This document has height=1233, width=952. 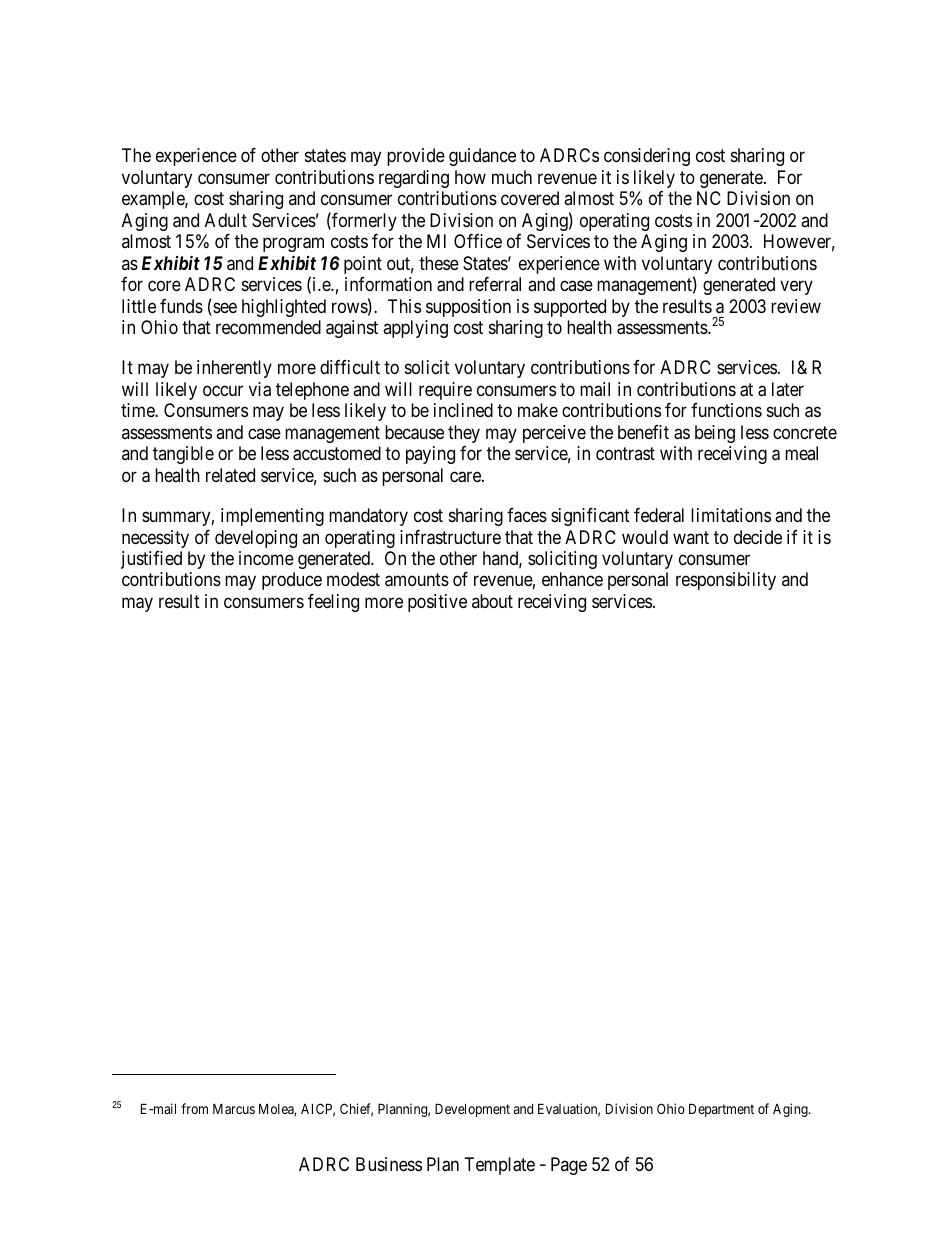 I want to click on guidance, so click(x=482, y=157).
